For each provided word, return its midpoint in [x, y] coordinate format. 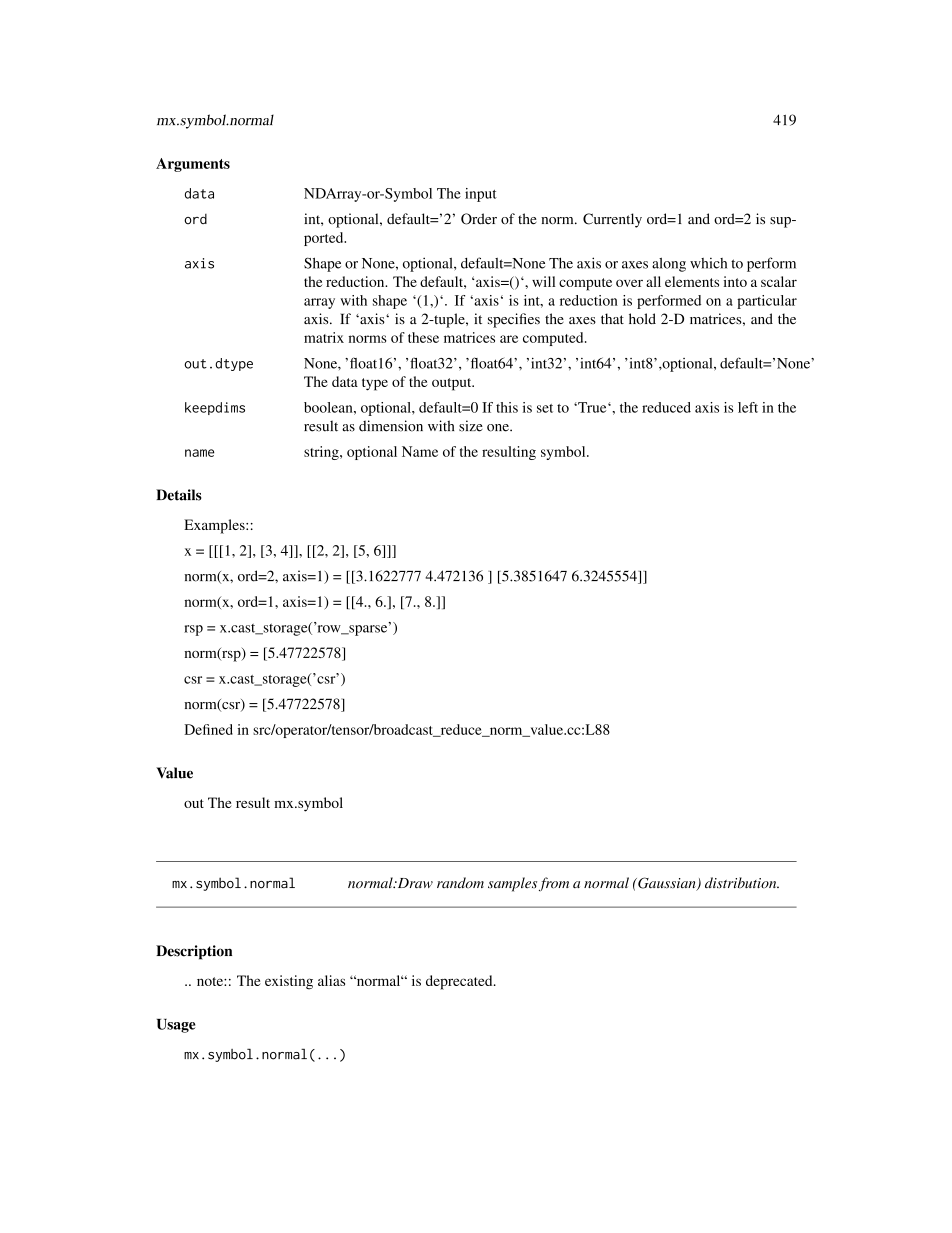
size [471, 426]
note [211, 981]
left [748, 407]
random [460, 883]
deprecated [460, 982]
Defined [208, 729]
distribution [742, 883]
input [481, 195]
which [708, 263]
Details [179, 495]
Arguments [193, 165]
